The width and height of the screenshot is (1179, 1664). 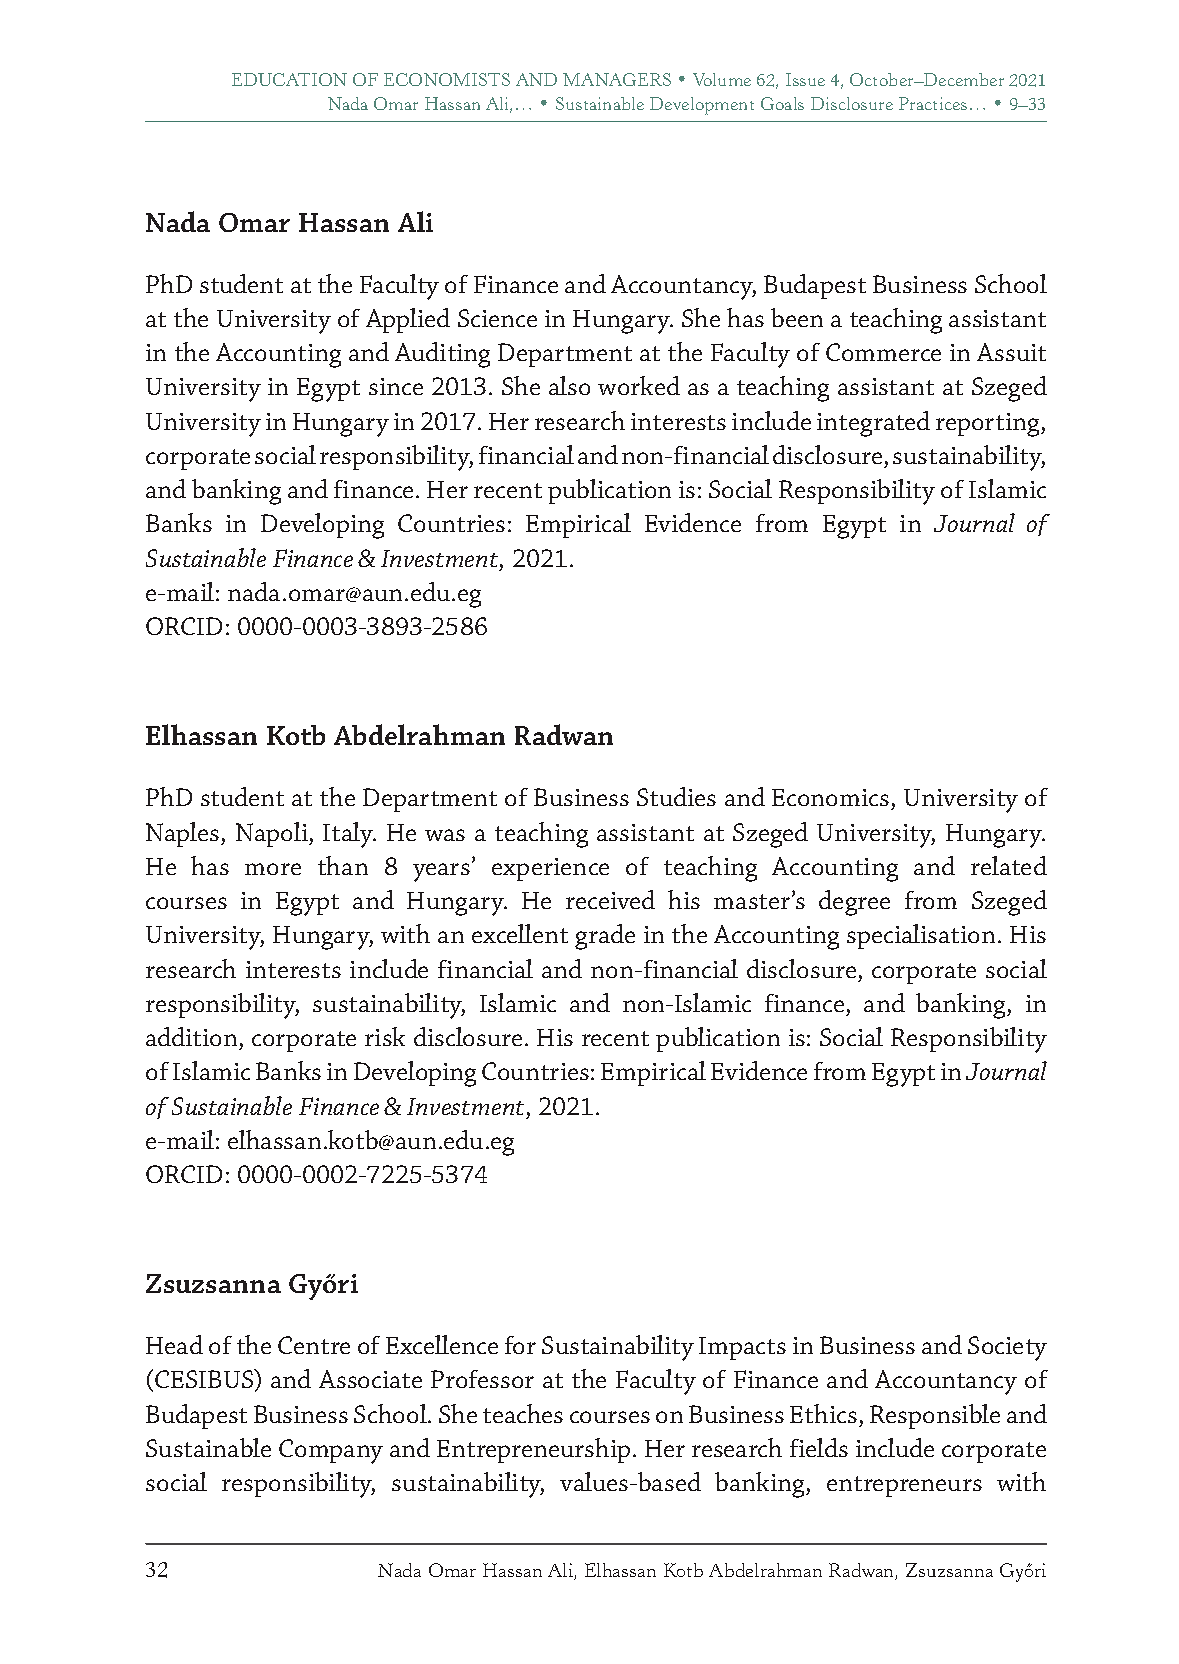 What do you see at coordinates (935, 1416) in the screenshot?
I see `Responsible` at bounding box center [935, 1416].
